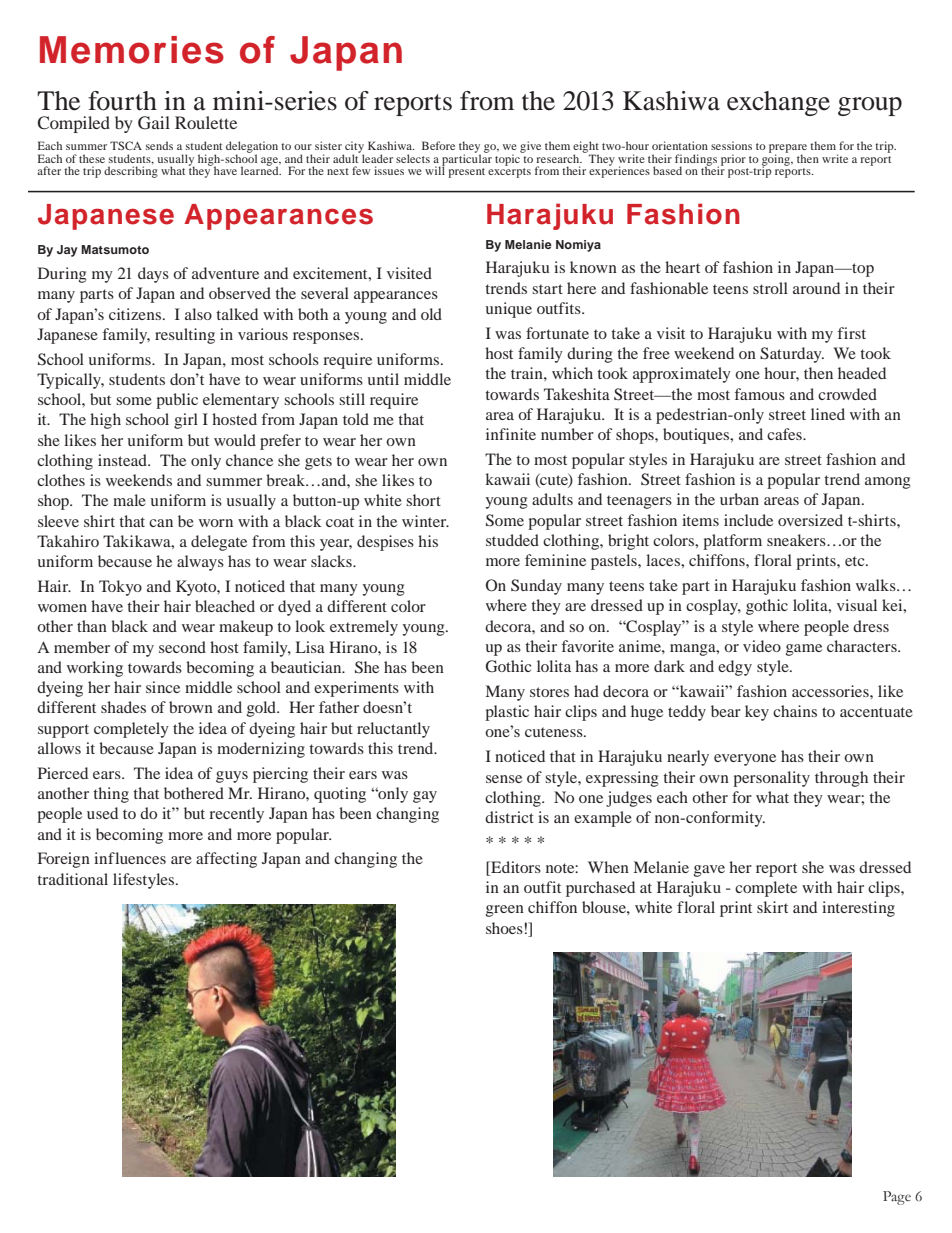 This document has height=1233, width=952. Describe the element at coordinates (778, 103) in the document. I see `exchange` at that location.
